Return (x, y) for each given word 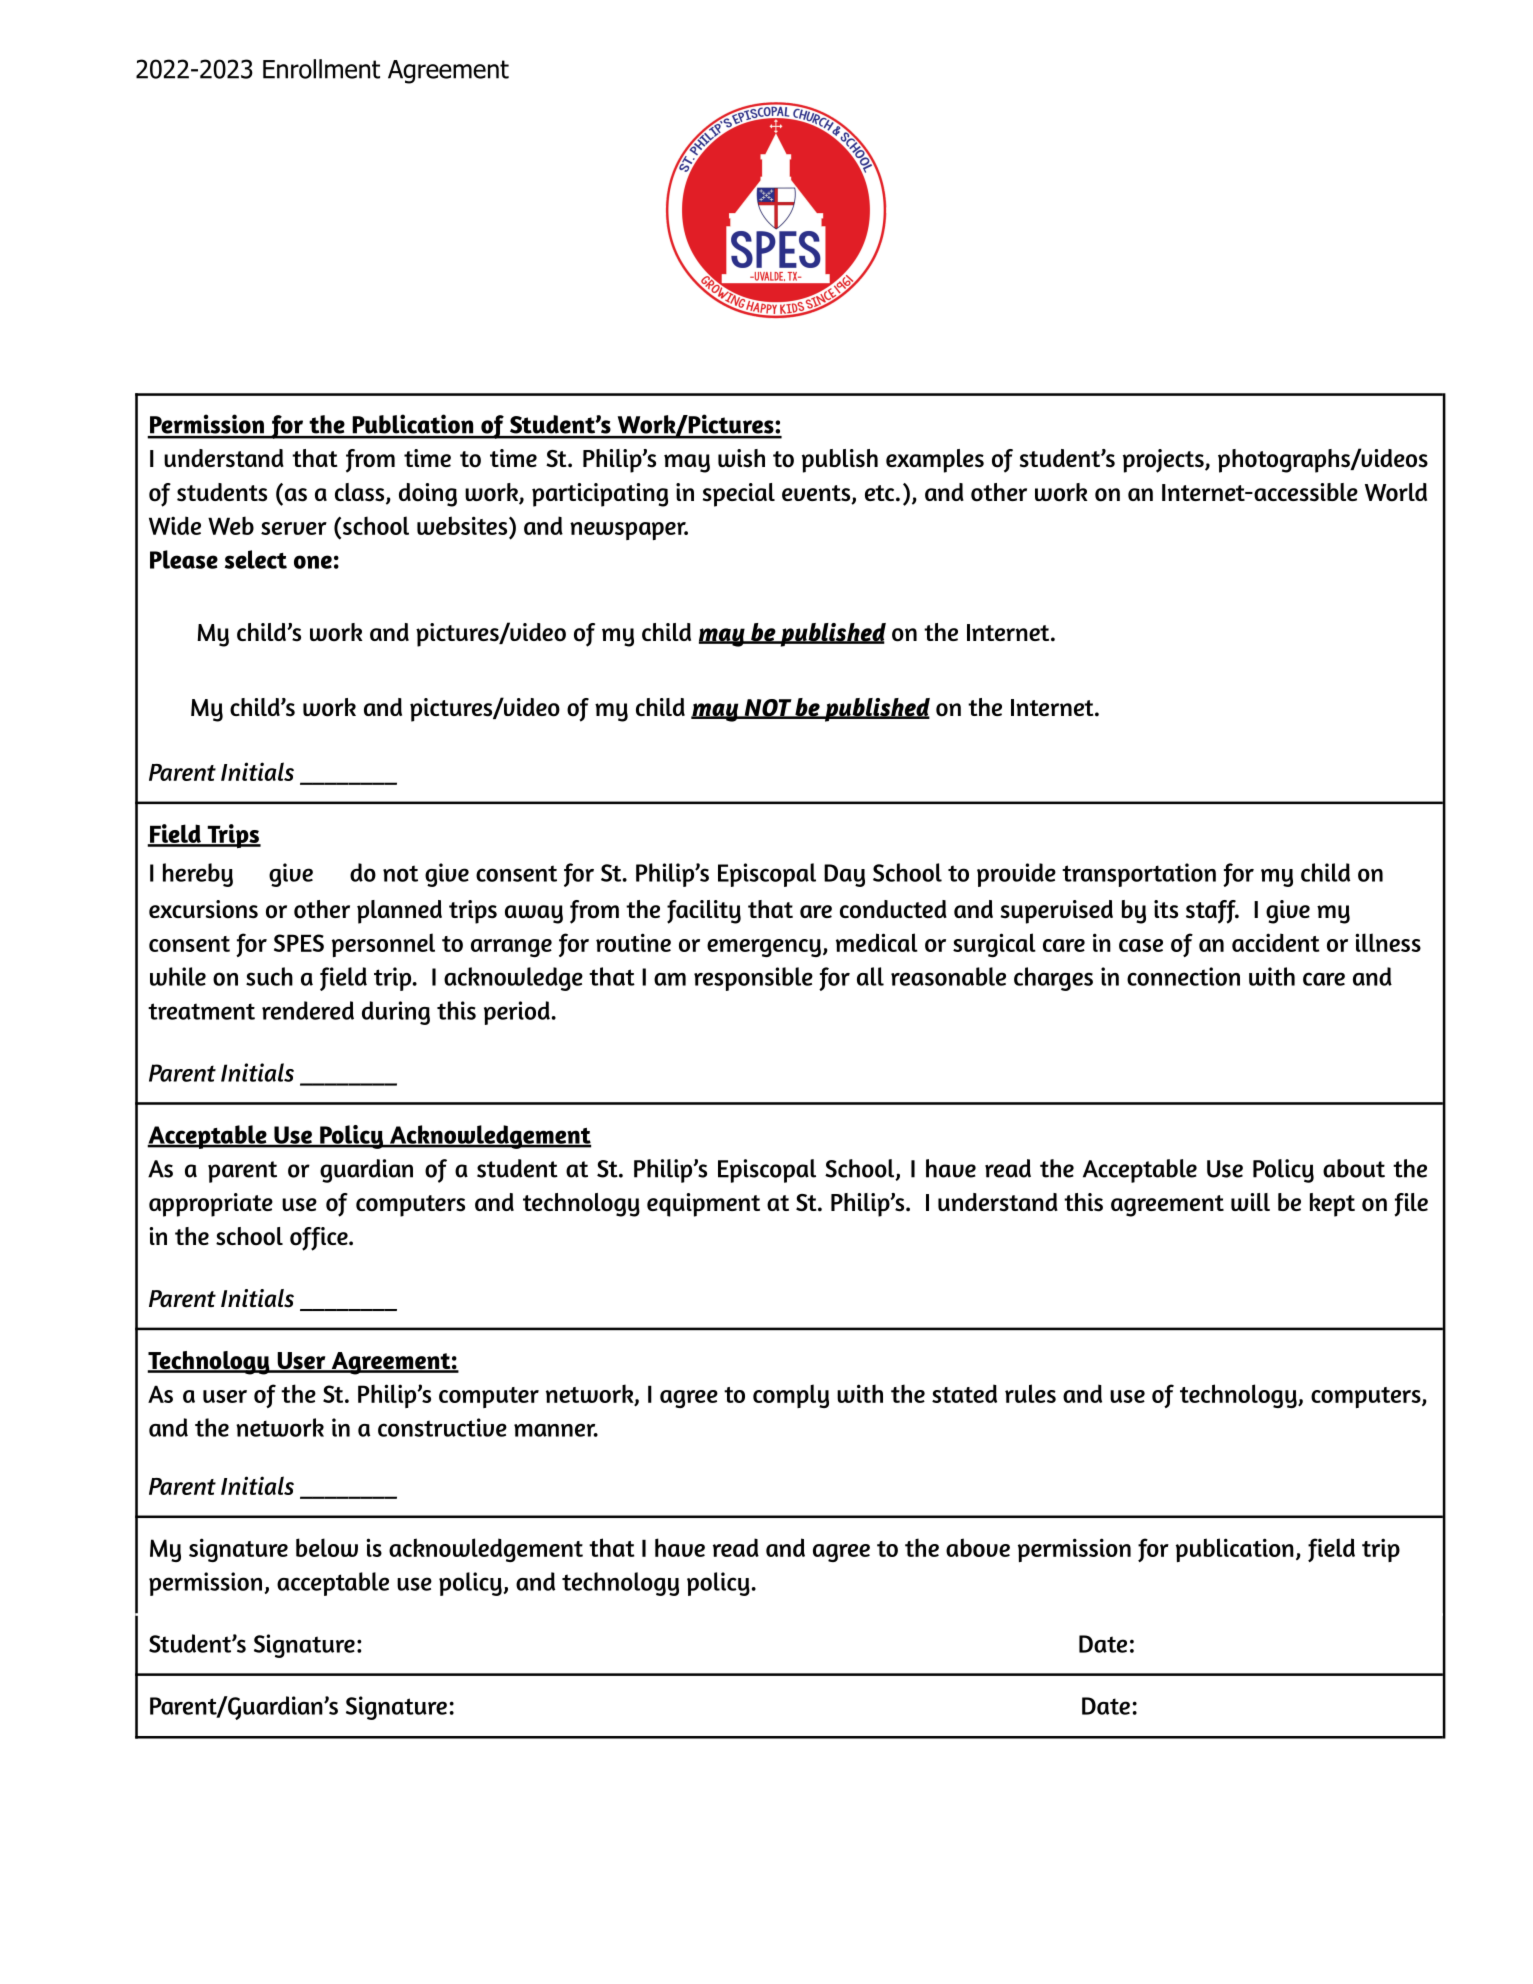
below (327, 1547)
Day (844, 875)
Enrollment (321, 69)
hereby (198, 875)
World (1396, 492)
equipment (703, 1205)
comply (791, 1396)
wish (741, 458)
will (1250, 1202)
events (817, 494)
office (320, 1239)
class (361, 493)
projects (1164, 461)
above (978, 1547)
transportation (1139, 875)
